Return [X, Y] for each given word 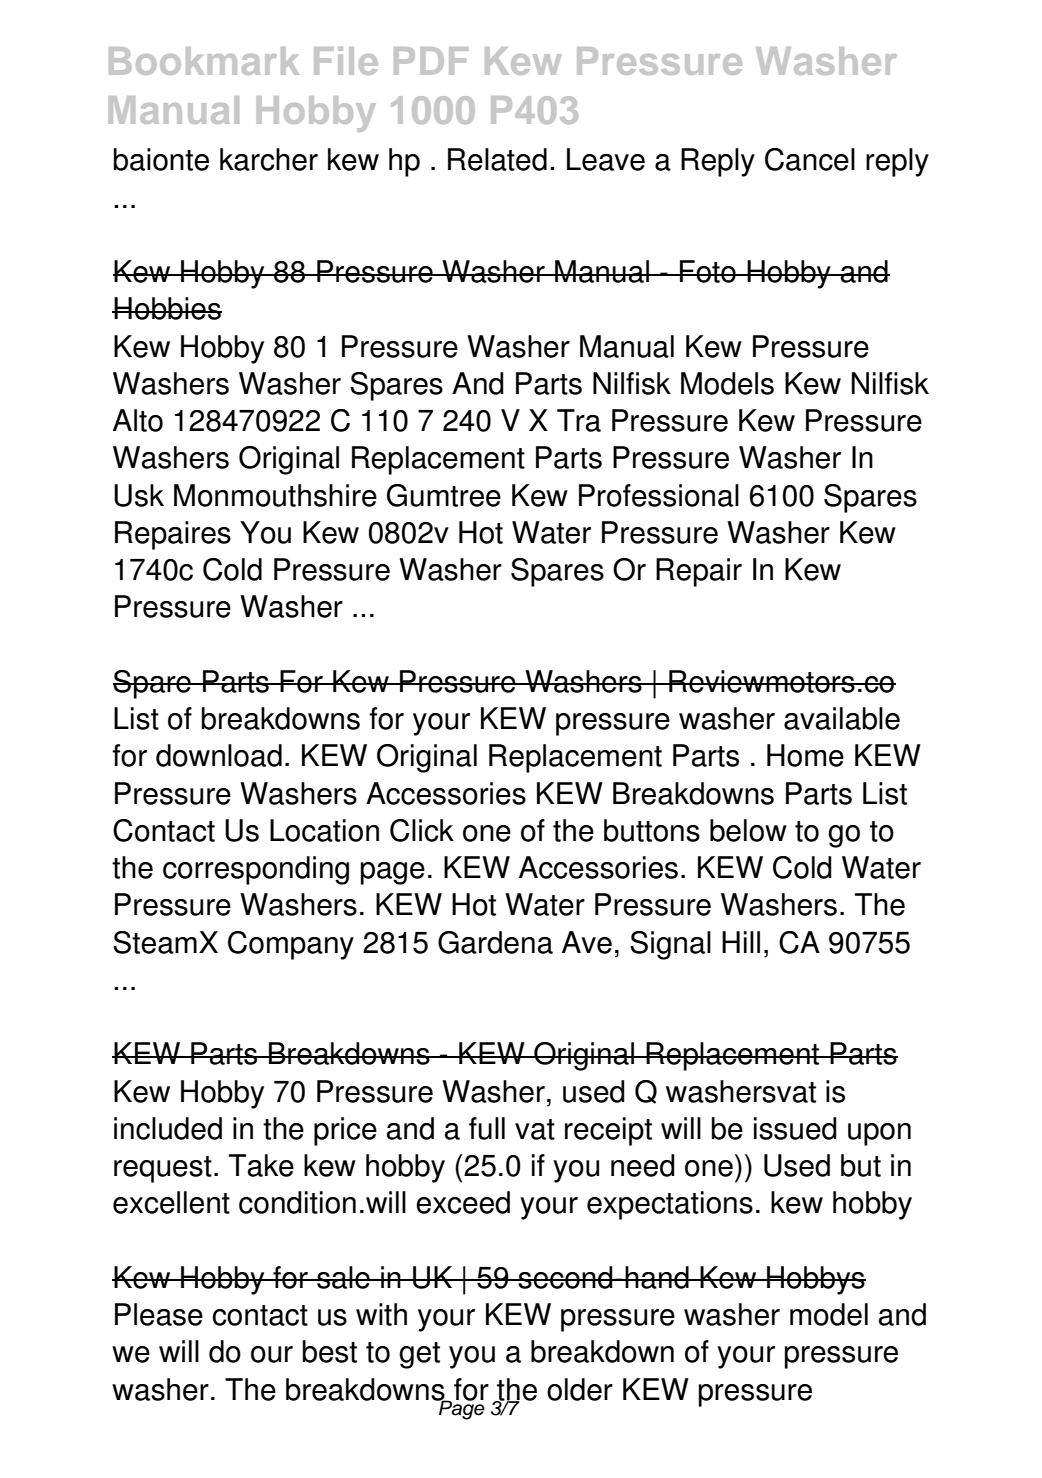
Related [497, 159]
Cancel [810, 159]
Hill [741, 942]
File [346, 61]
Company [291, 945]
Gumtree [444, 495]
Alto [138, 420]
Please [159, 1314]
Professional [659, 495]
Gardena [495, 942]
